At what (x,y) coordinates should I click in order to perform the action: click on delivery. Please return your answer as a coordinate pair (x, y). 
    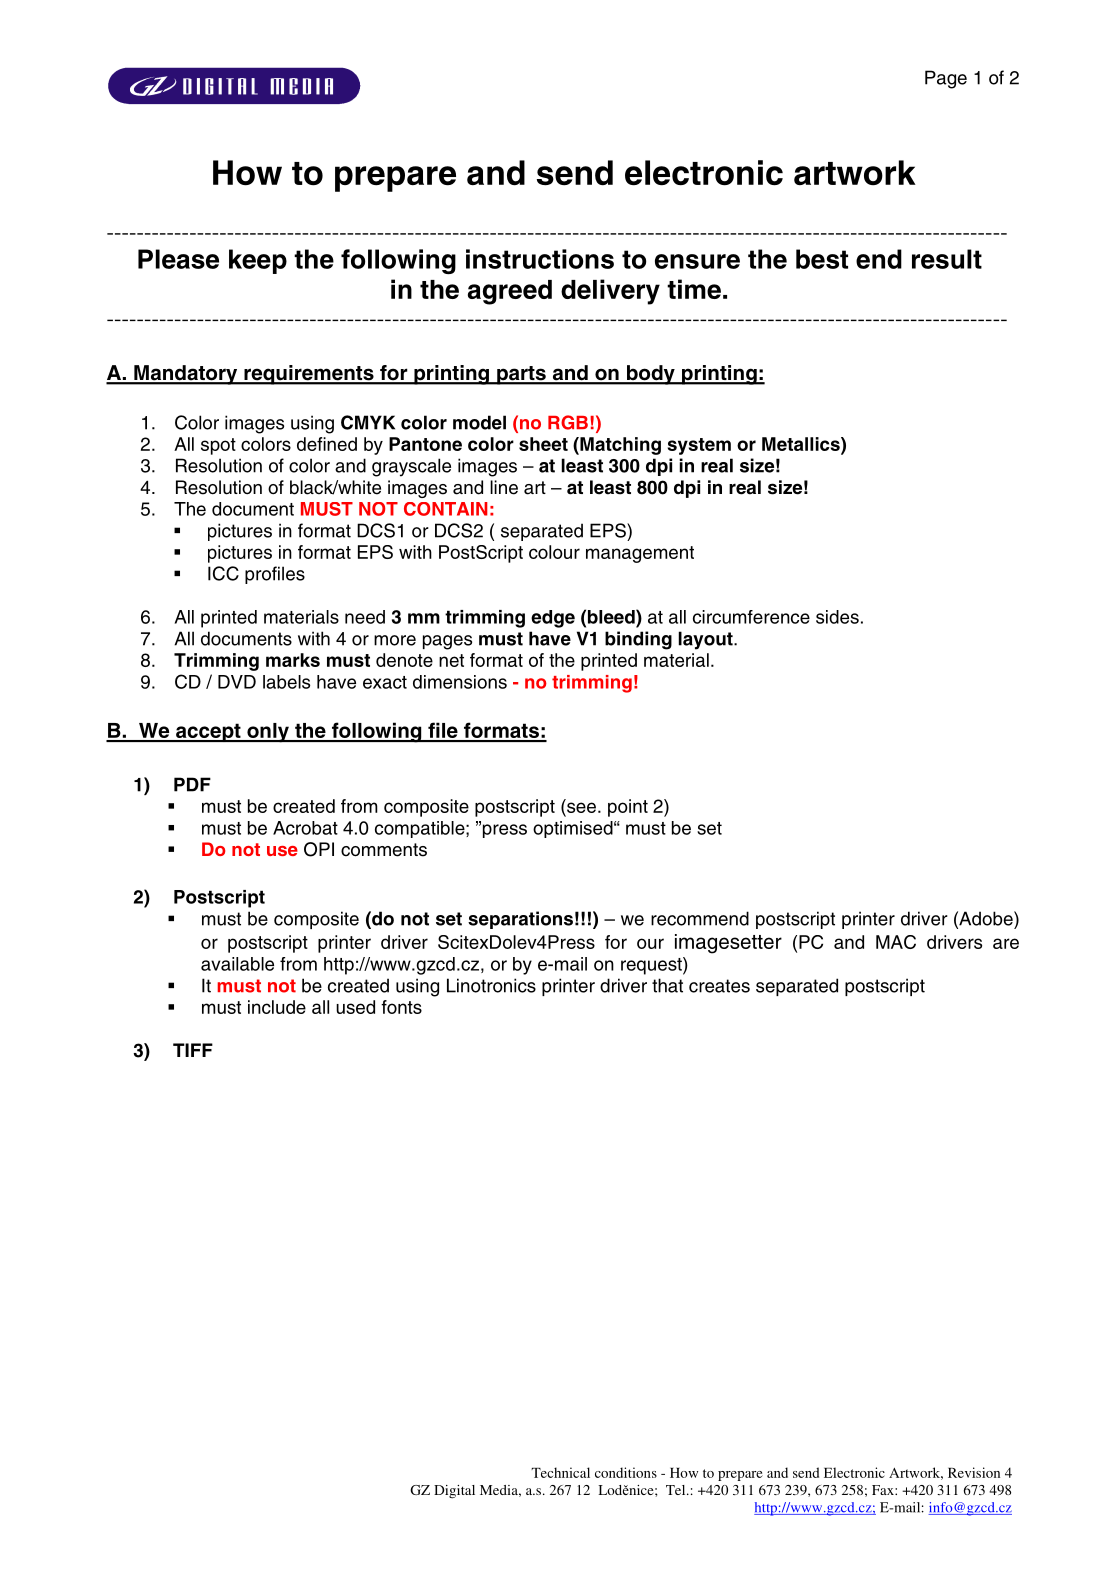
    Looking at the image, I should click on (610, 292).
